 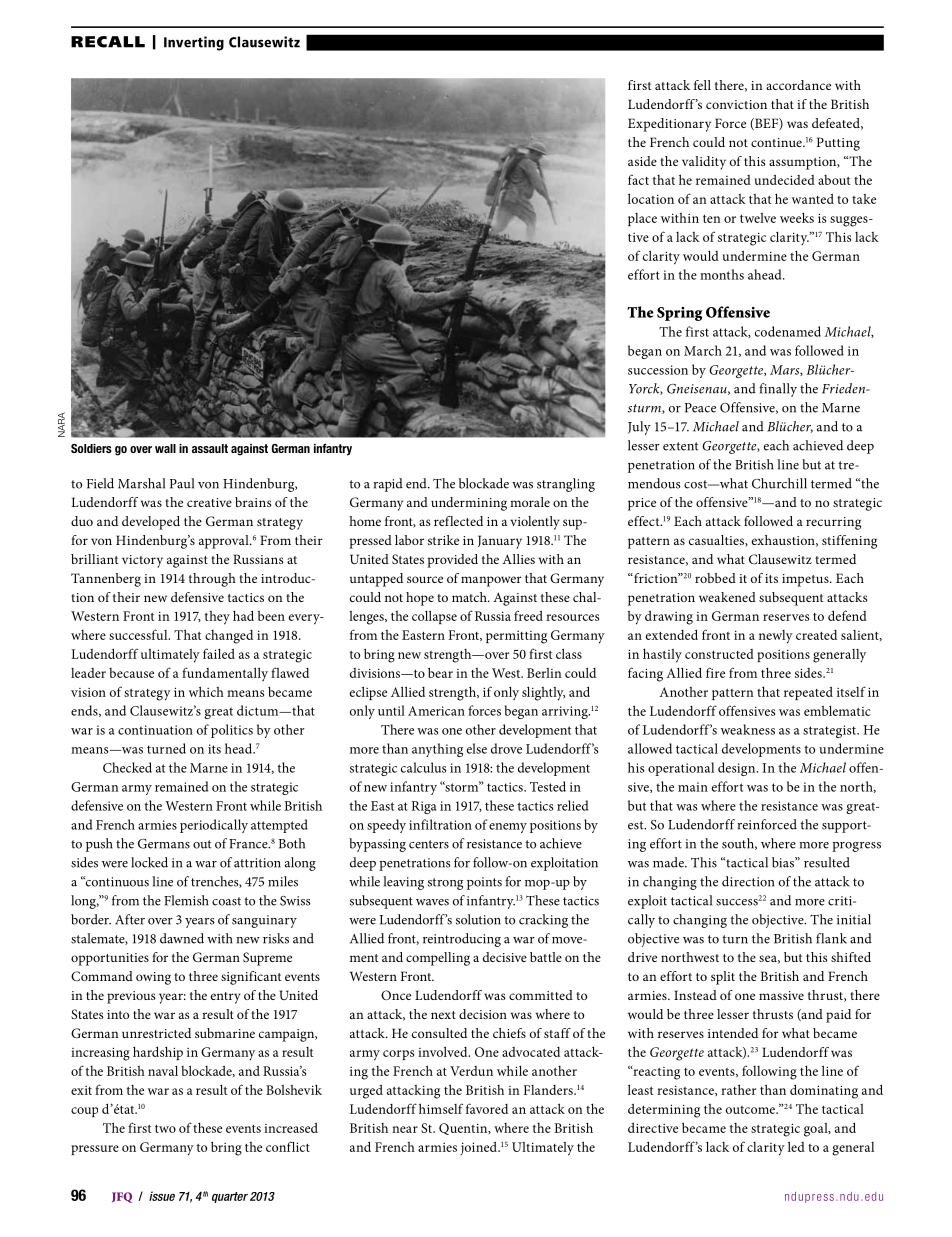 What do you see at coordinates (798, 85) in the screenshot?
I see `accordance` at bounding box center [798, 85].
